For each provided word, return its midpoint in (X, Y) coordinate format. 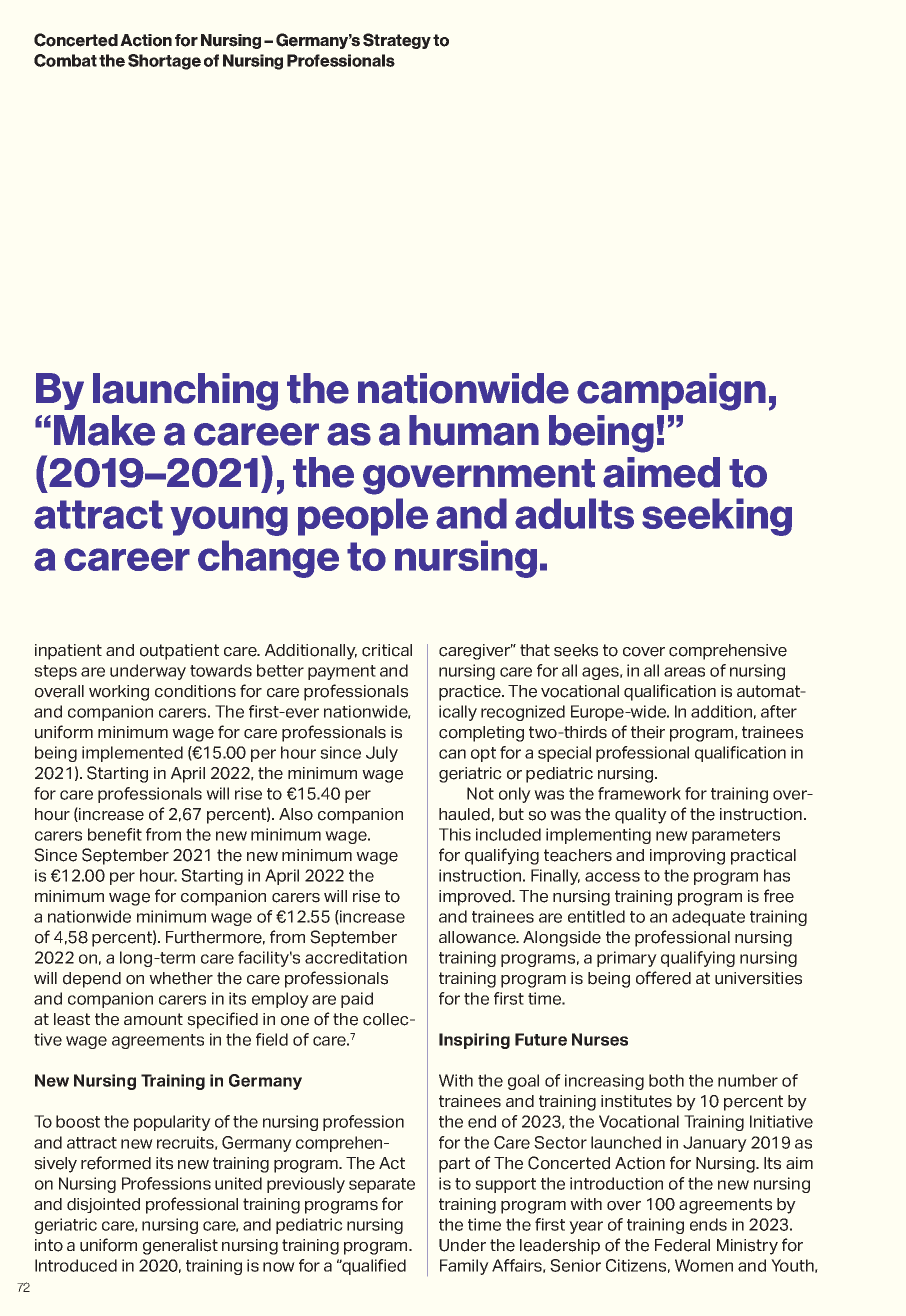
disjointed (103, 1205)
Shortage (164, 62)
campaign (671, 392)
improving (687, 857)
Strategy (397, 41)
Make (104, 430)
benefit (115, 834)
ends (708, 1224)
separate (382, 1185)
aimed (661, 472)
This (455, 834)
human (474, 430)
